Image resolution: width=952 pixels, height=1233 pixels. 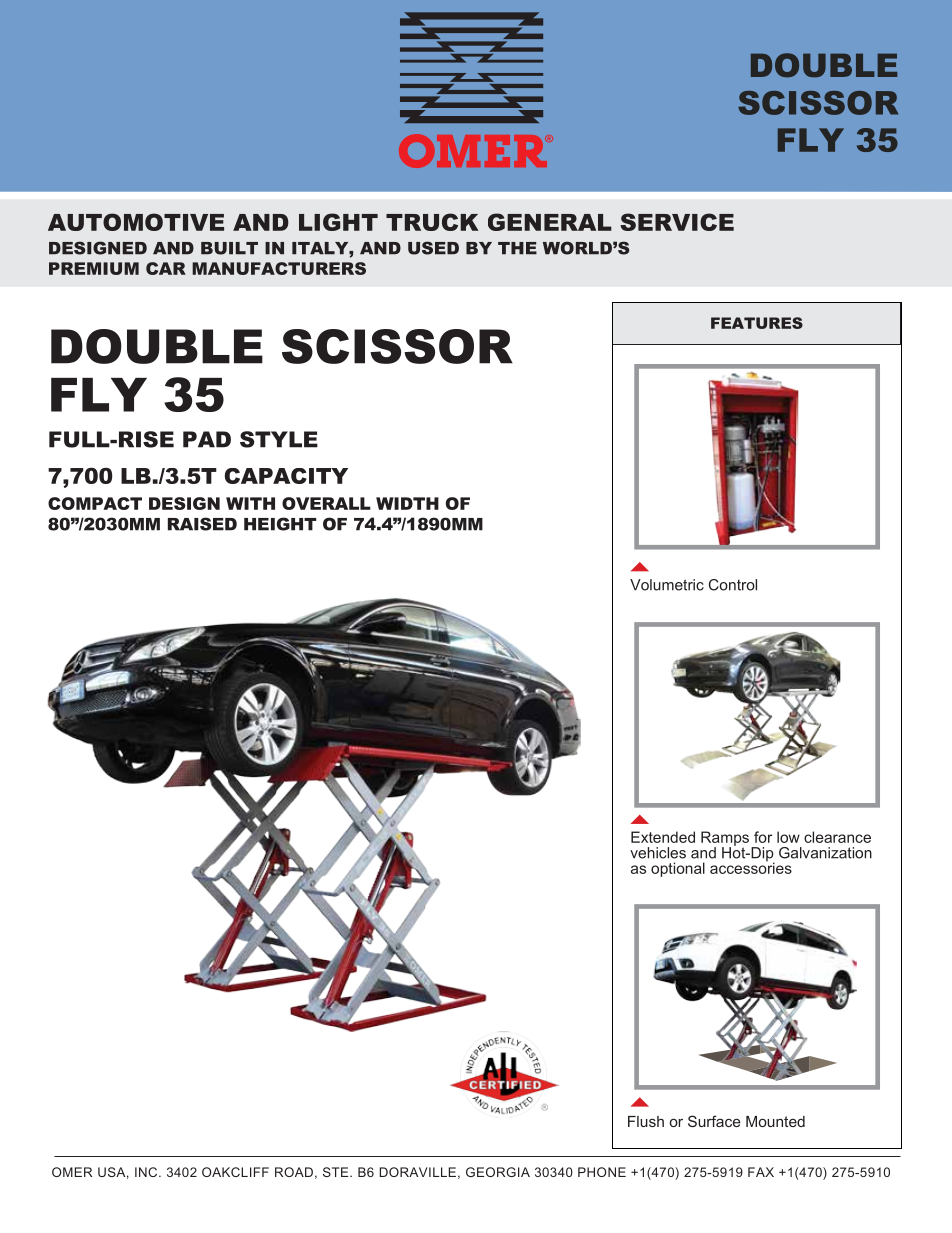 What do you see at coordinates (667, 585) in the screenshot?
I see `Volumetric` at bounding box center [667, 585].
